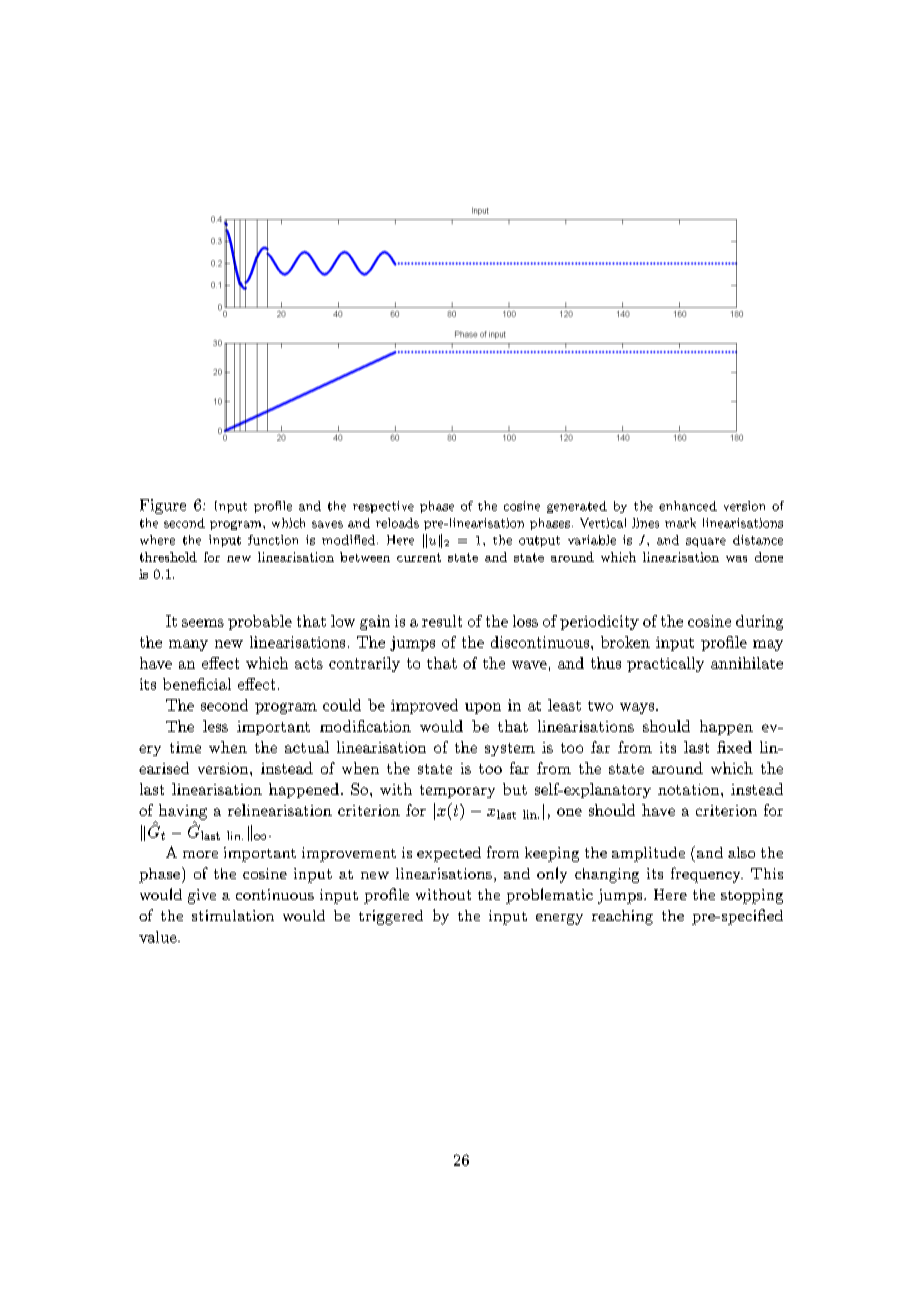 Image resolution: width=924 pixels, height=1308 pixels. I want to click on notation, so click(688, 789).
